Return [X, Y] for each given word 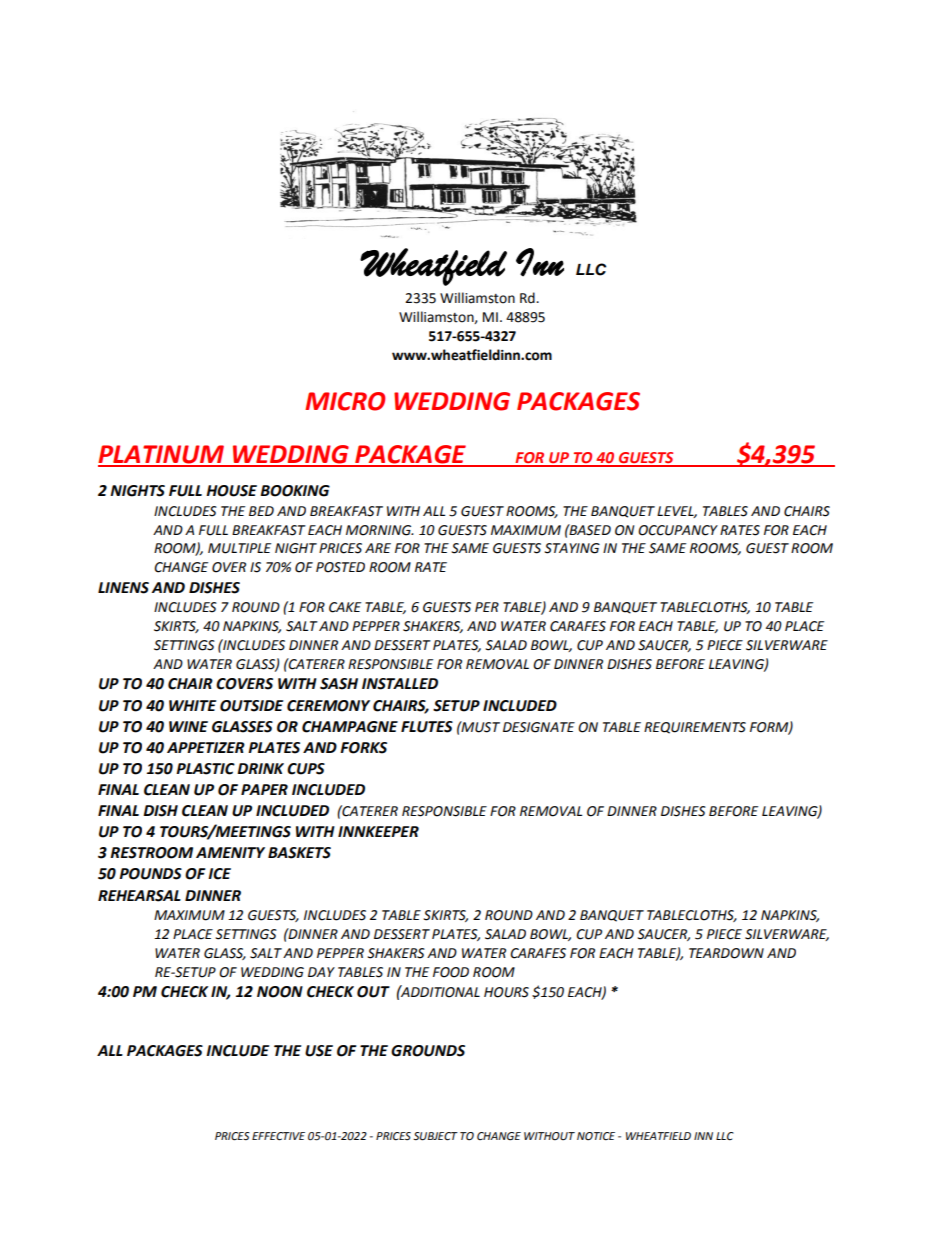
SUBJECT [435, 1136]
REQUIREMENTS [695, 728]
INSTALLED [400, 684]
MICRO [345, 401]
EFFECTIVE [278, 1136]
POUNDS [150, 874]
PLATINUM [162, 455]
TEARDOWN [726, 953]
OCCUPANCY [678, 530]
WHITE [192, 705]
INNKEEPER [378, 831]
